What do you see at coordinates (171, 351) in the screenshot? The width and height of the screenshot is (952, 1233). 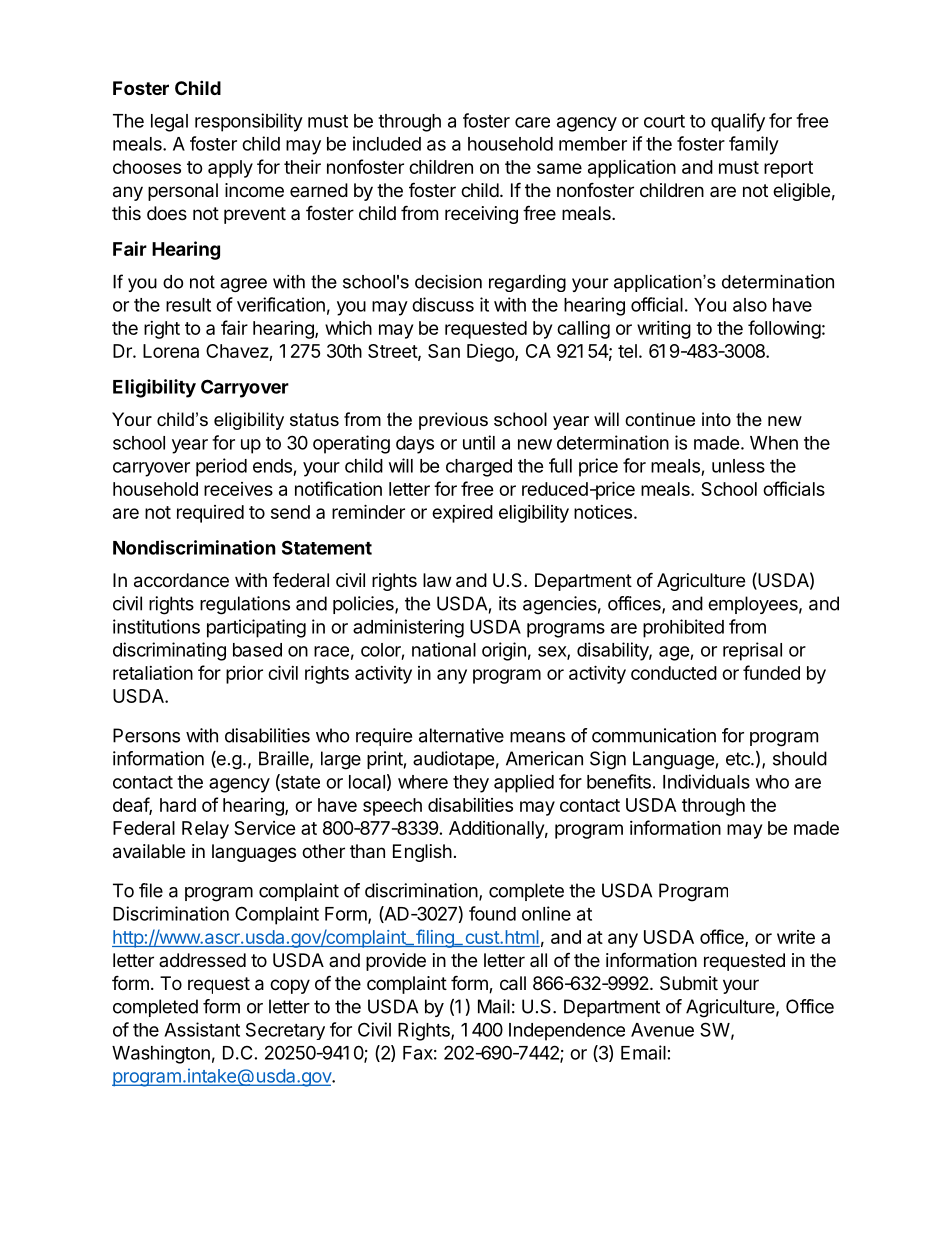 I see `Lorena` at bounding box center [171, 351].
